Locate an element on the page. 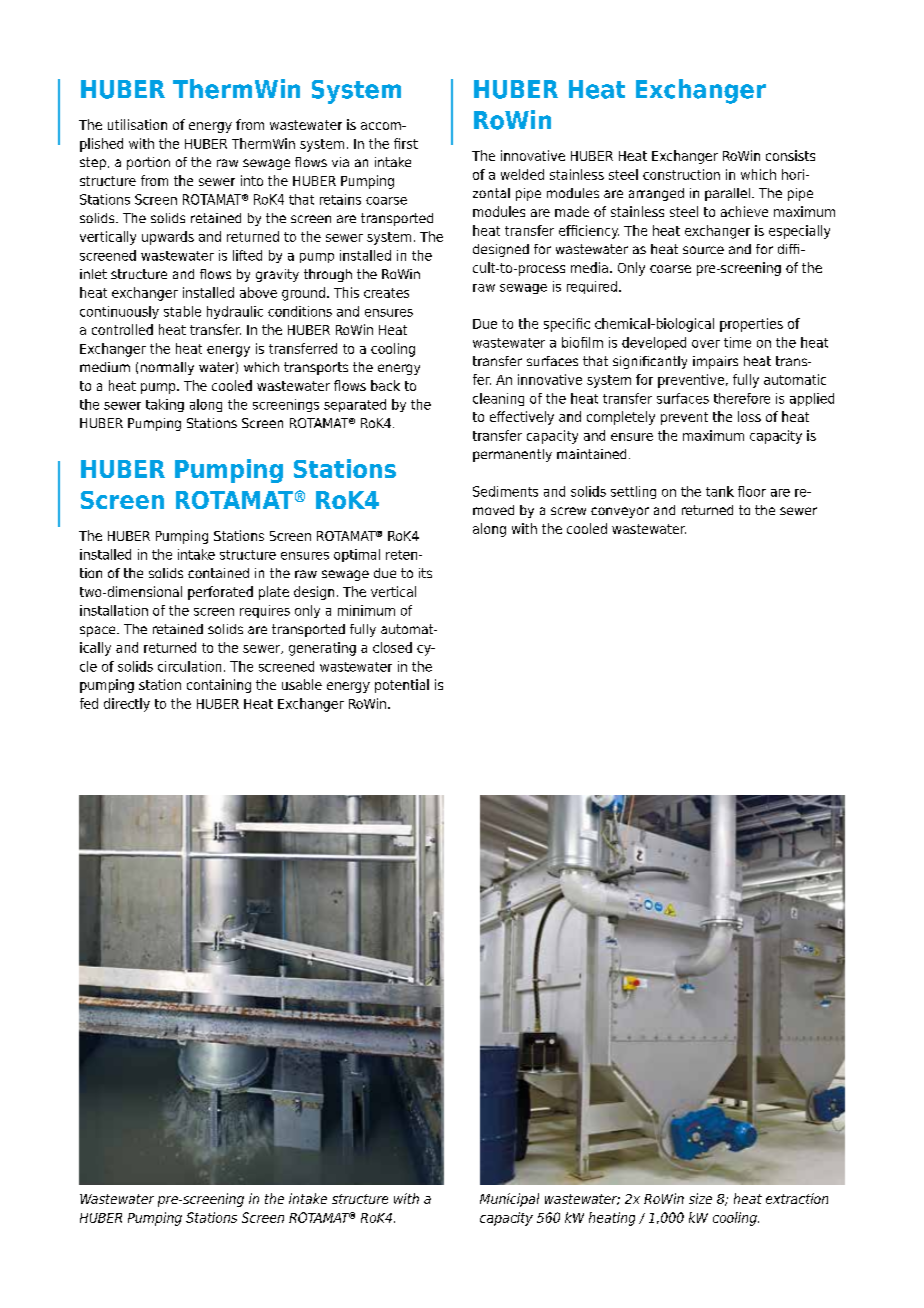  into is located at coordinates (252, 180).
